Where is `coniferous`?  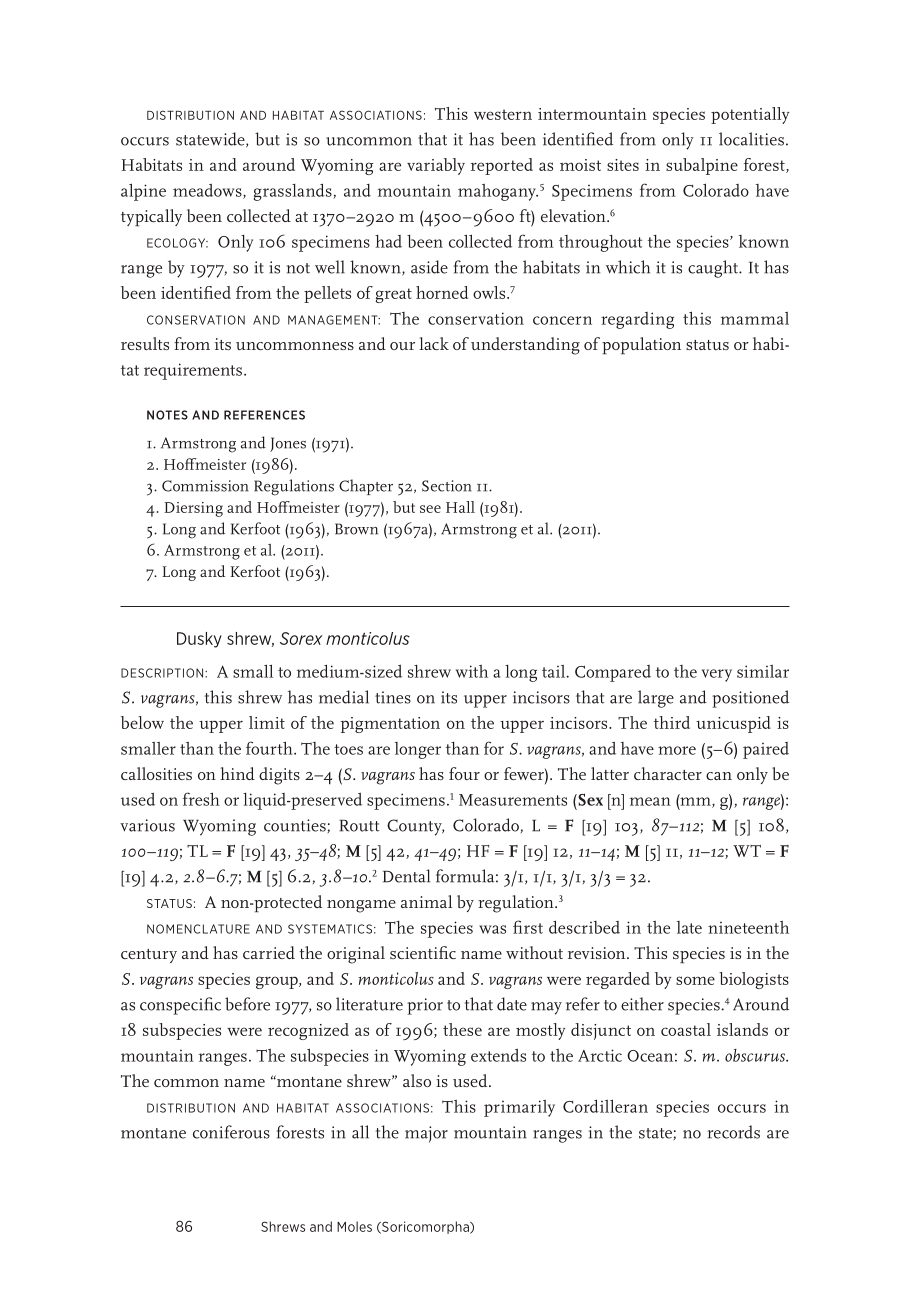 coniferous is located at coordinates (231, 1132).
